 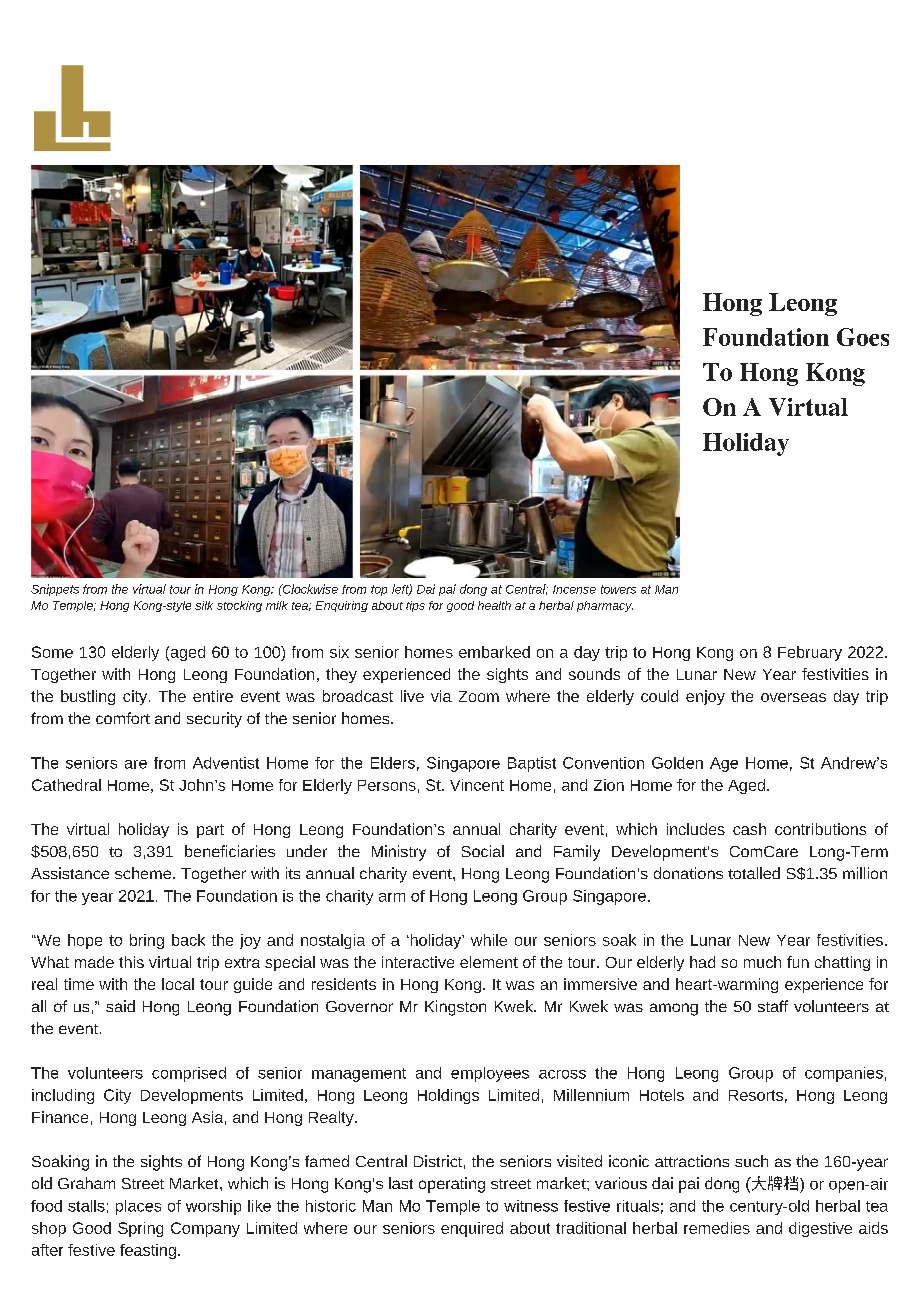 I want to click on bring, so click(x=147, y=941).
